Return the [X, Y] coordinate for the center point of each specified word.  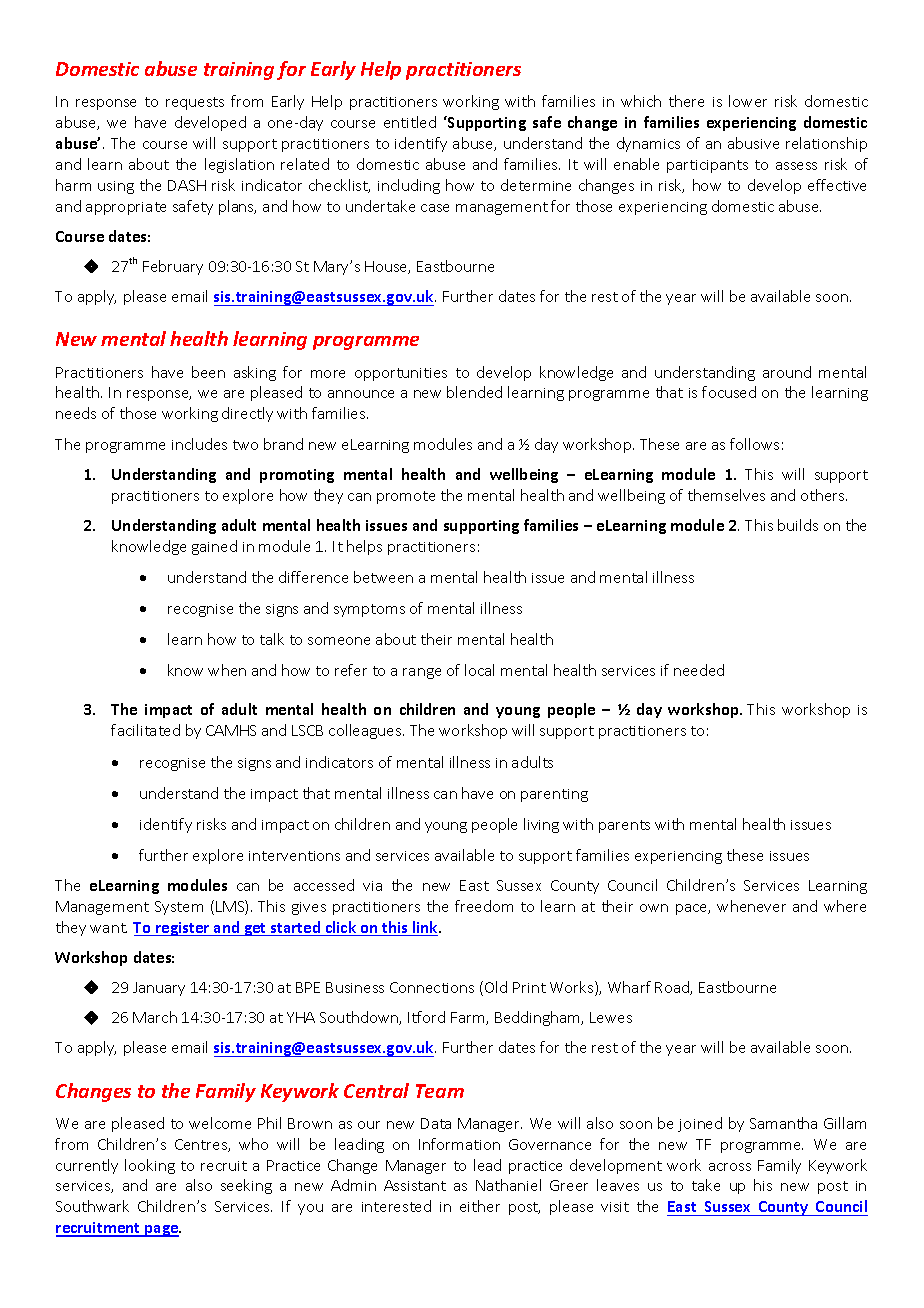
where [845, 906]
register [183, 929]
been [208, 372]
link [425, 928]
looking [150, 1166]
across [730, 1167]
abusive [753, 143]
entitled [410, 122]
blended [474, 392]
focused [729, 392]
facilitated [145, 730]
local [479, 670]
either [480, 1206]
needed [699, 670]
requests [195, 103]
